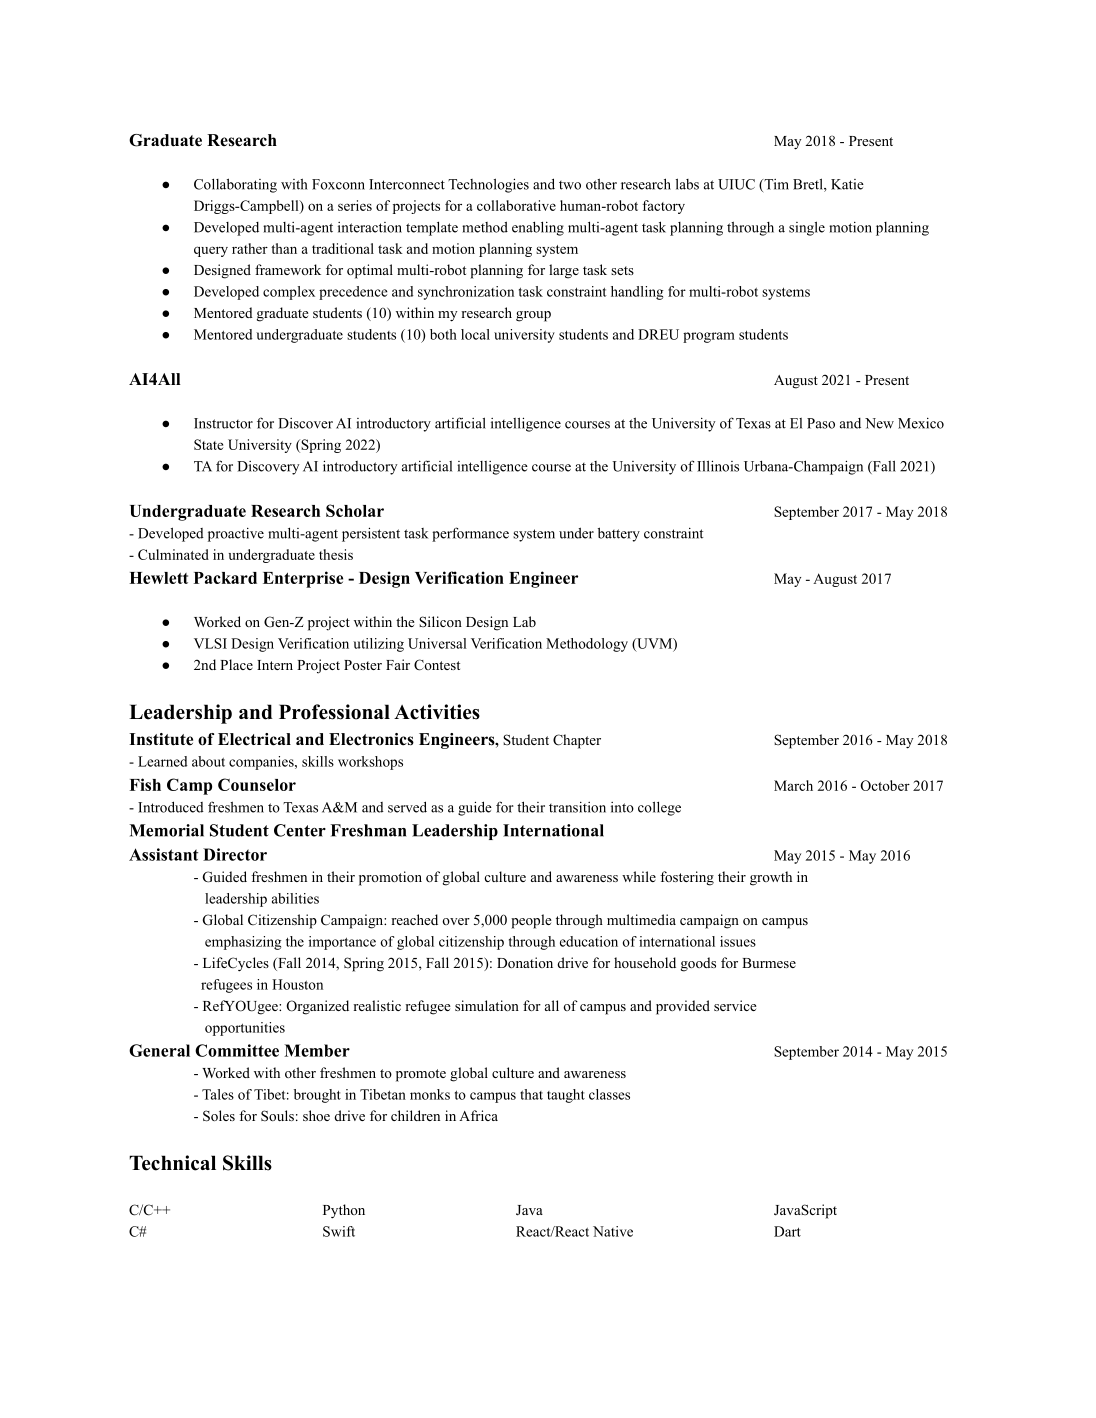  I want to click on performance, so click(470, 534).
